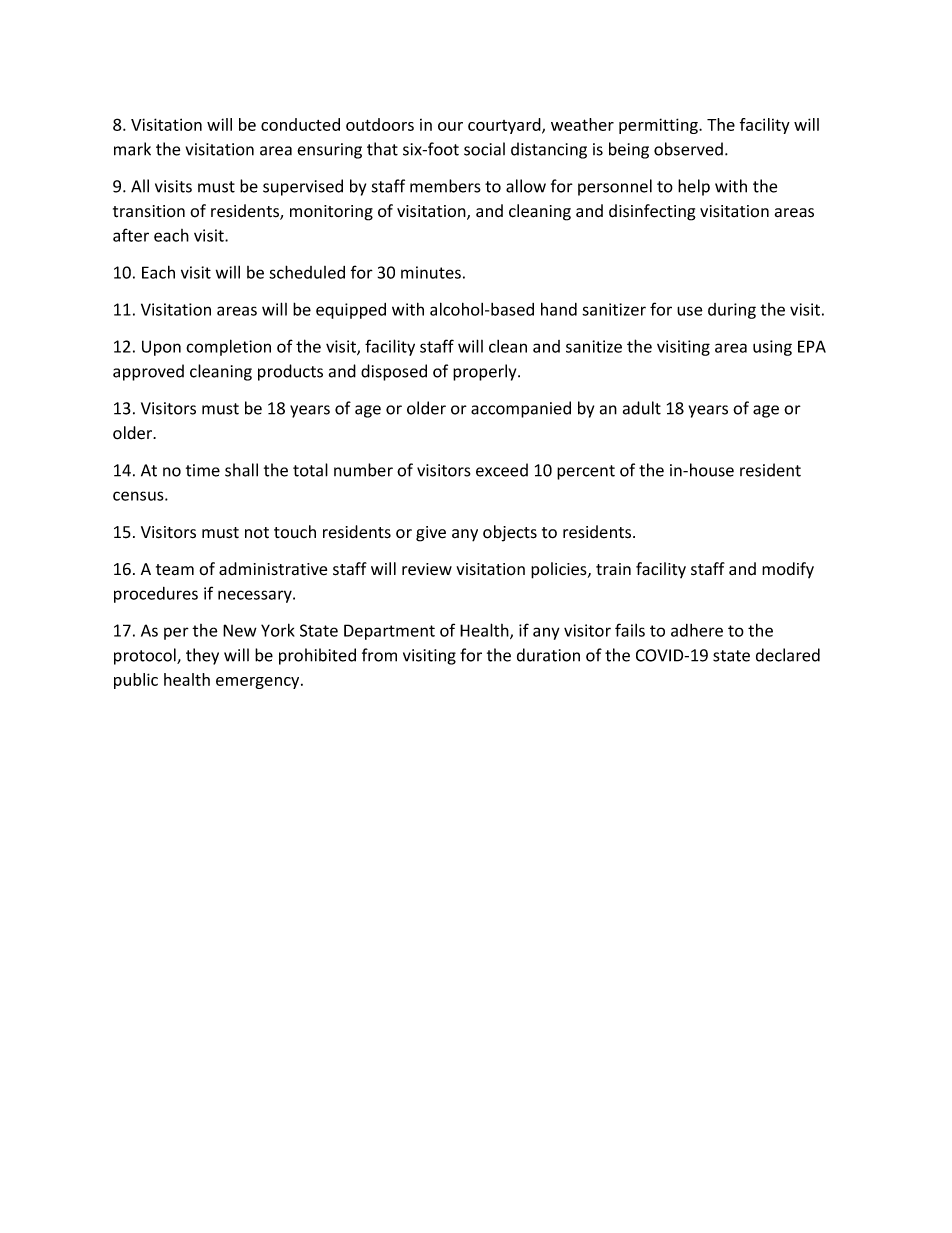  I want to click on they, so click(202, 656).
